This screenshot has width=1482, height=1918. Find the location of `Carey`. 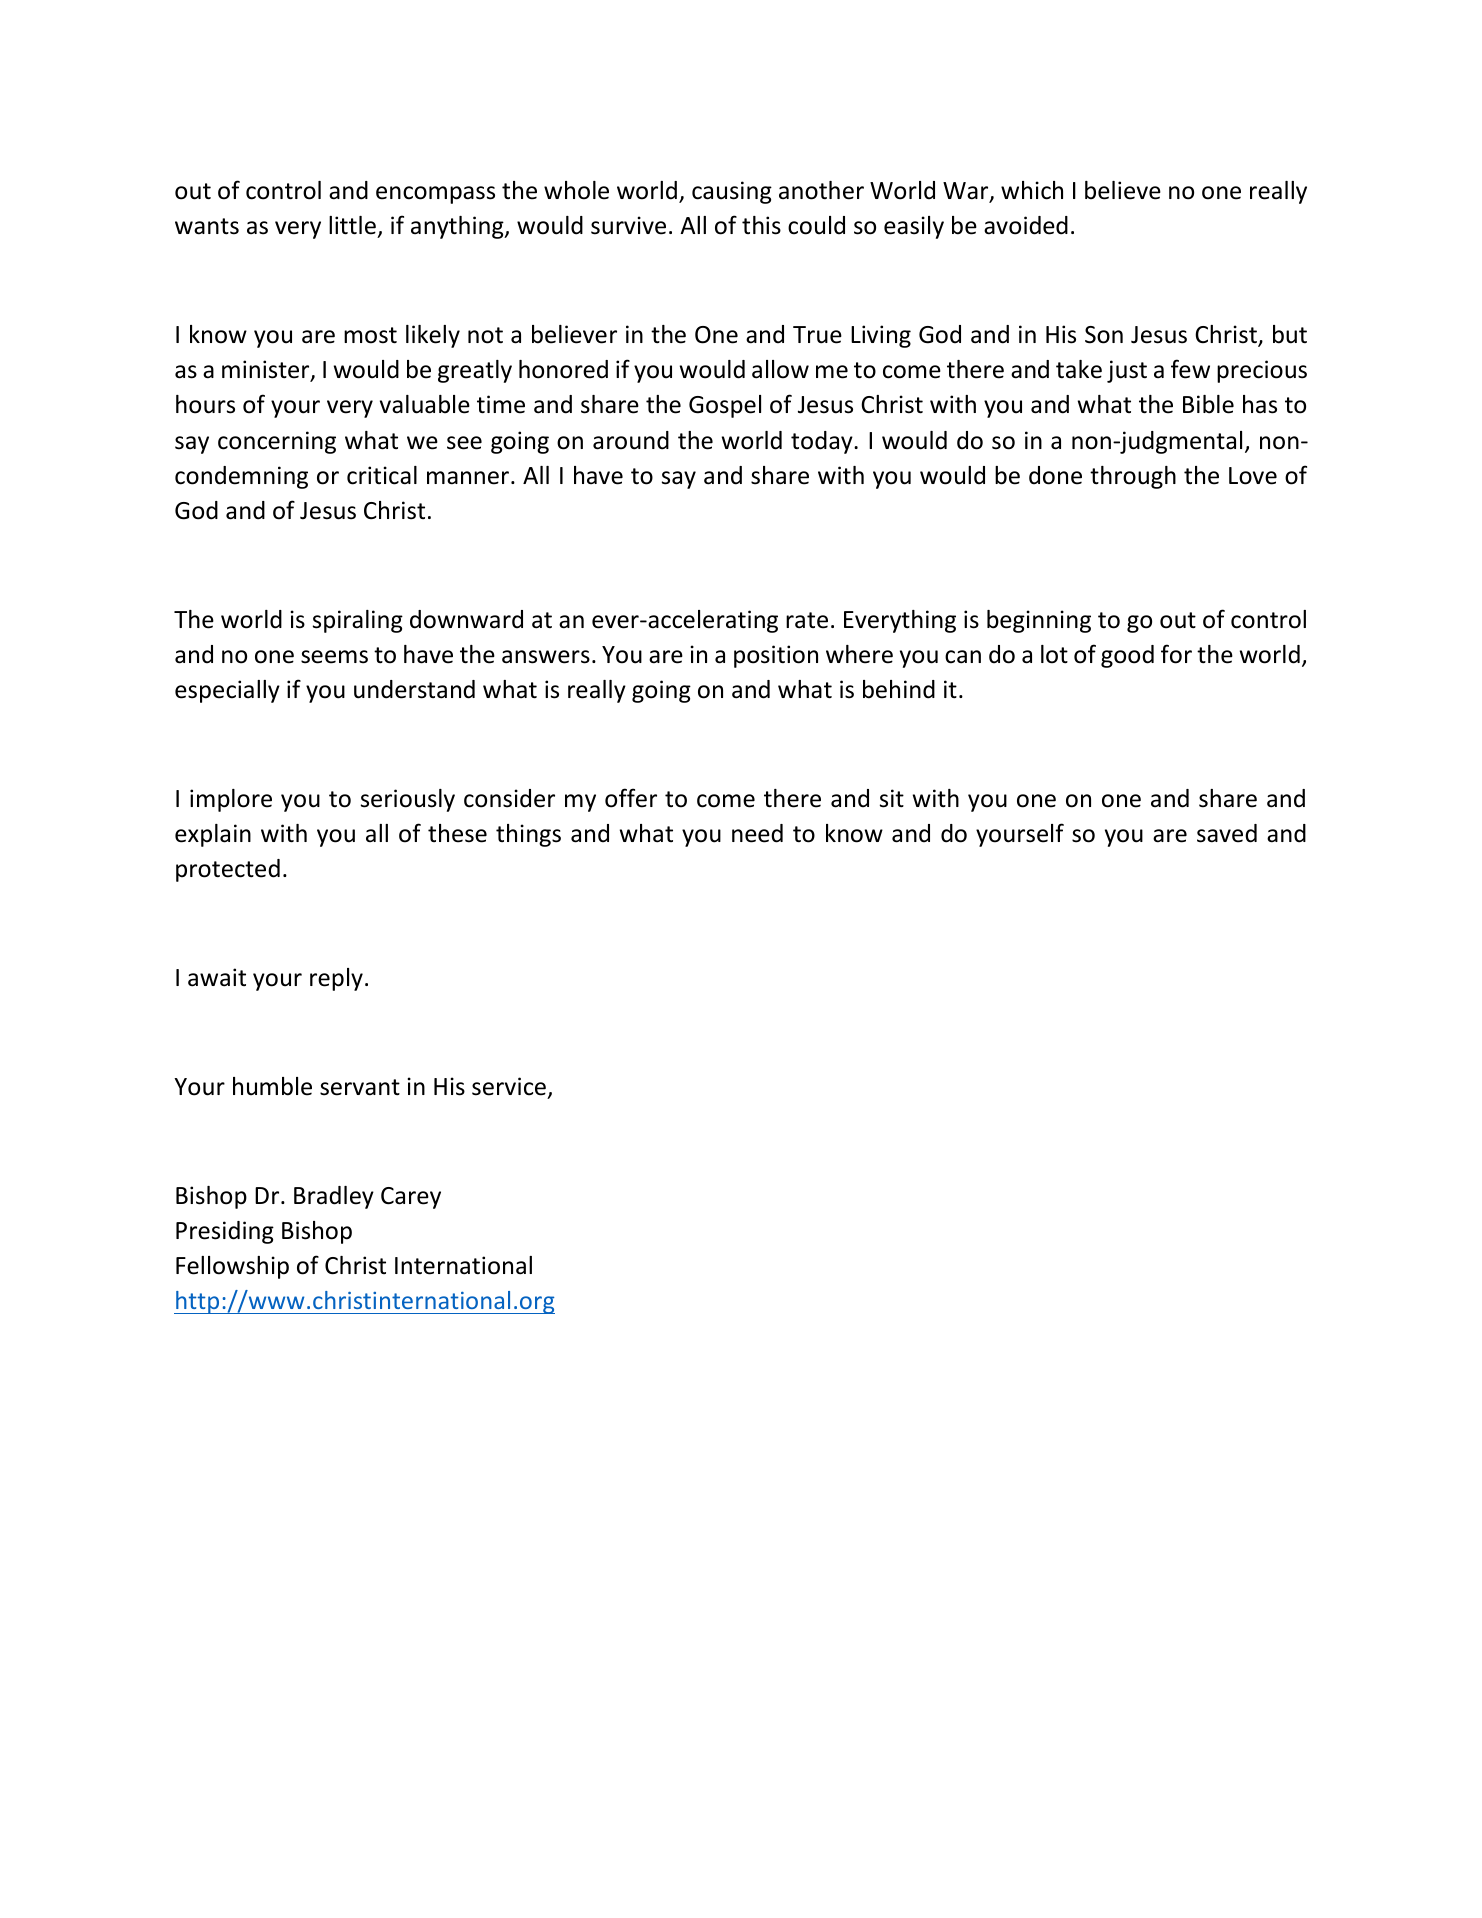

Carey is located at coordinates (411, 1198).
